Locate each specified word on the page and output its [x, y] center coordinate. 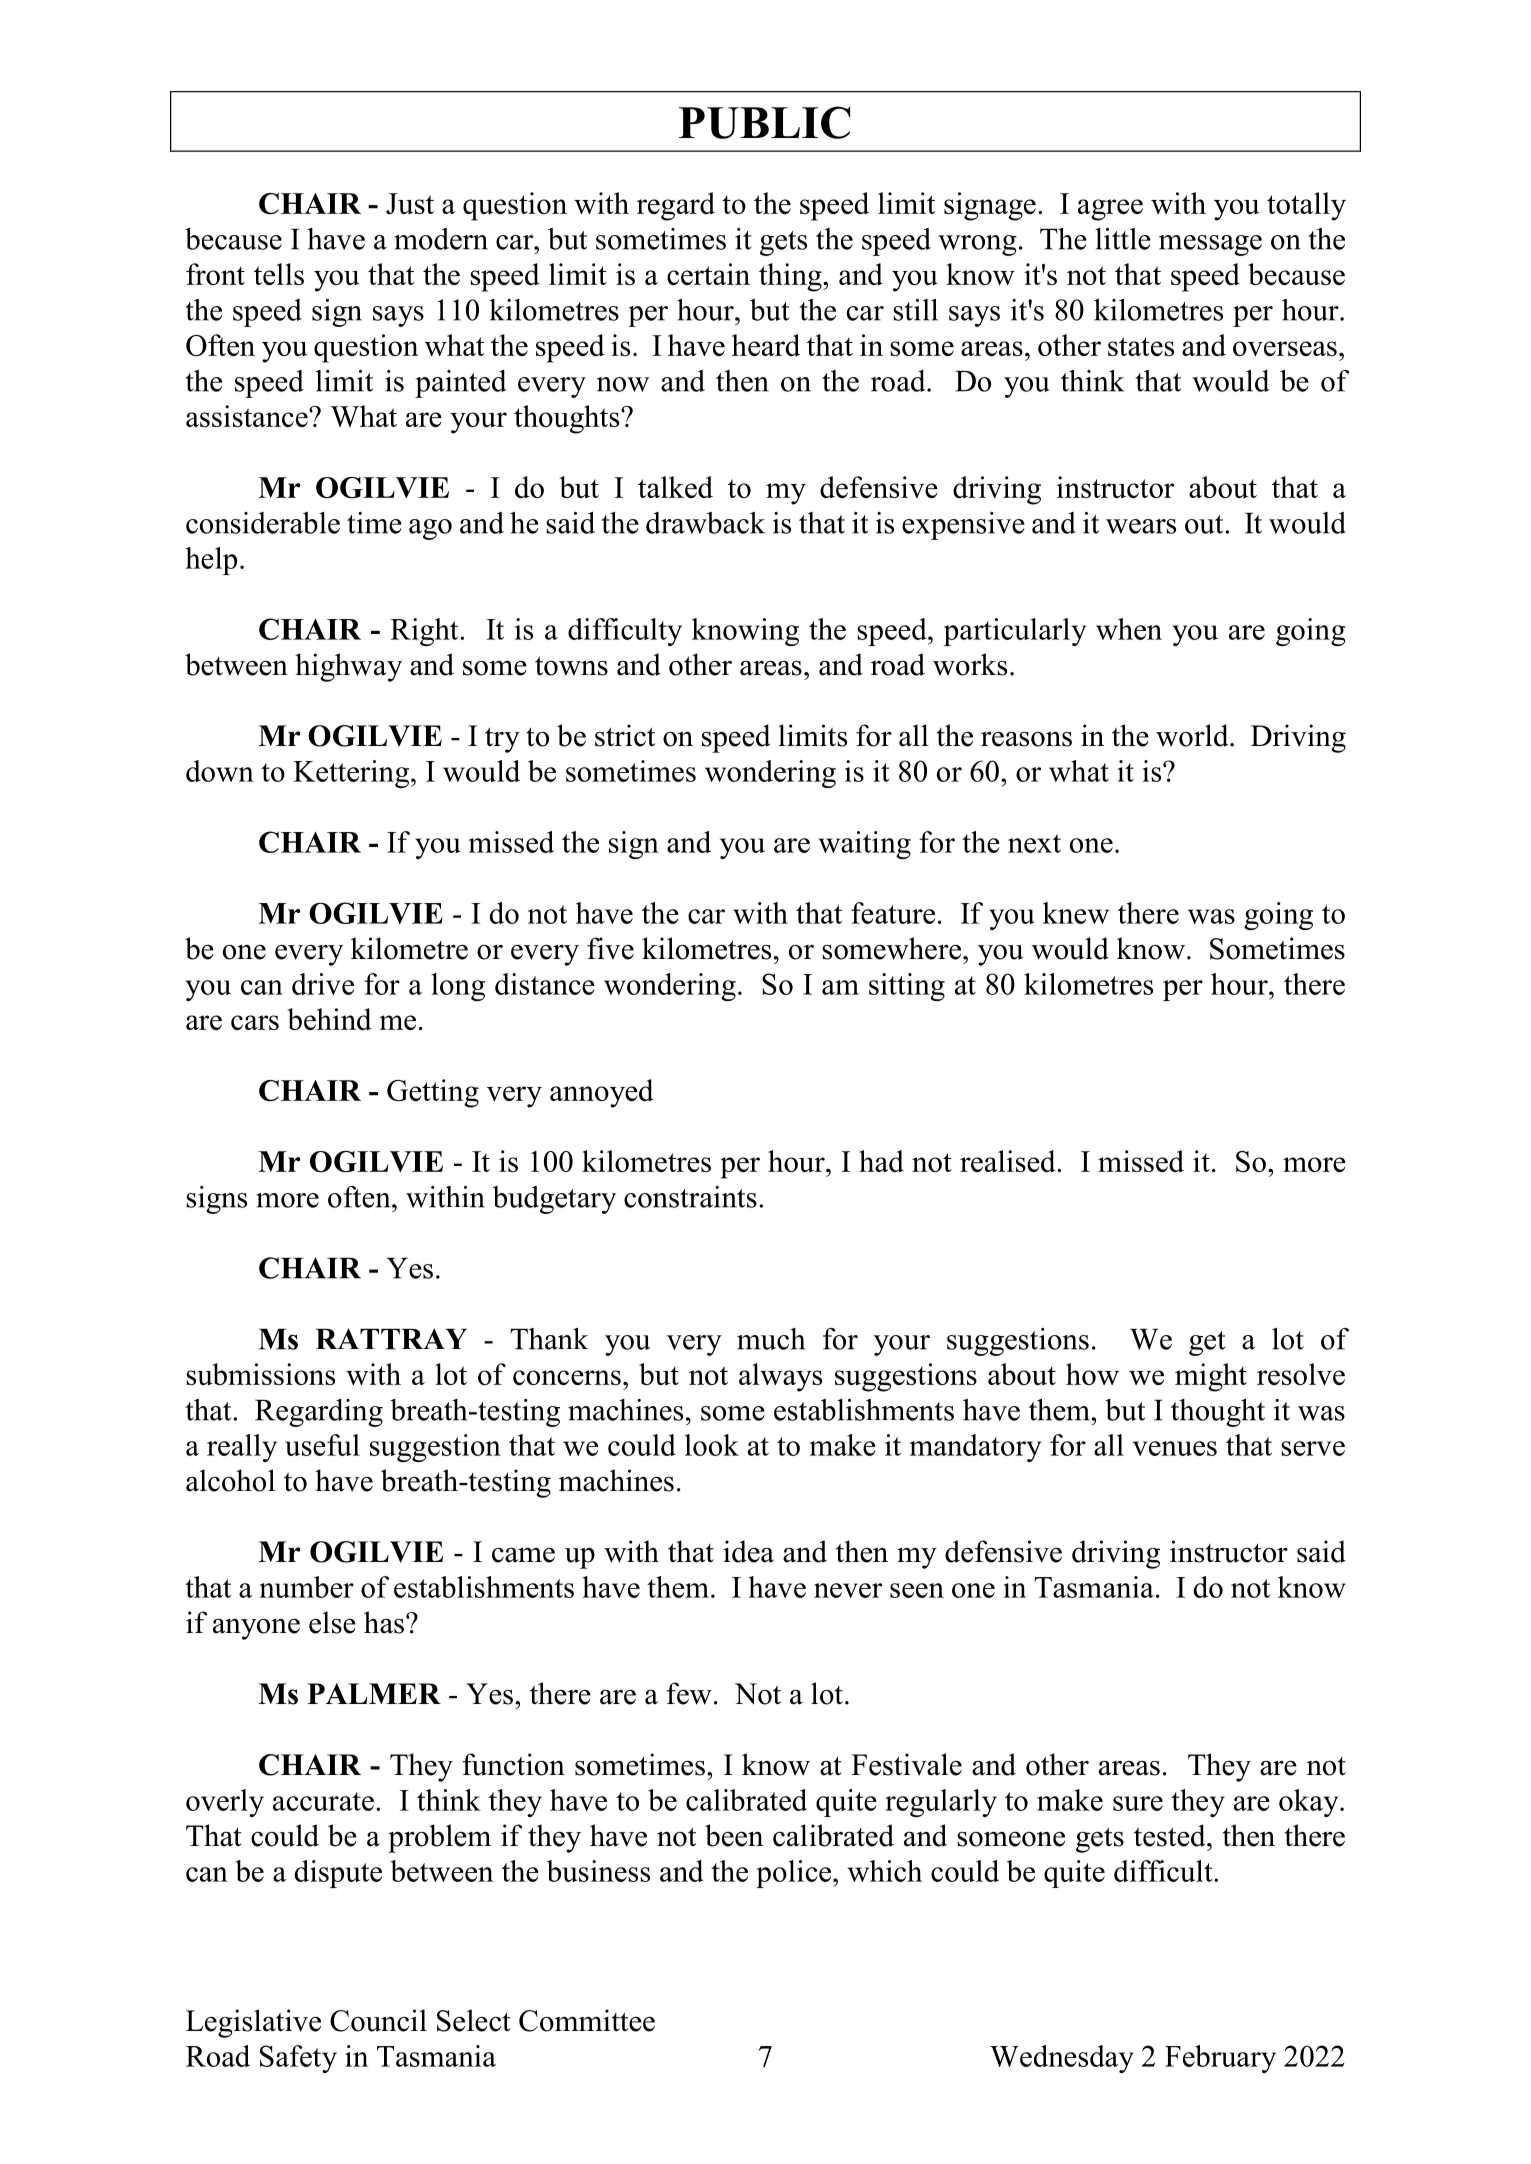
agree [1110, 210]
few [689, 1693]
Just [410, 204]
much [771, 1339]
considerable [263, 523]
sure [1138, 1803]
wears [1141, 526]
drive [323, 984]
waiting [865, 845]
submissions [260, 1374]
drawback [705, 523]
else [332, 1622]
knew [1076, 913]
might [1211, 1377]
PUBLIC [764, 122]
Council [378, 2020]
